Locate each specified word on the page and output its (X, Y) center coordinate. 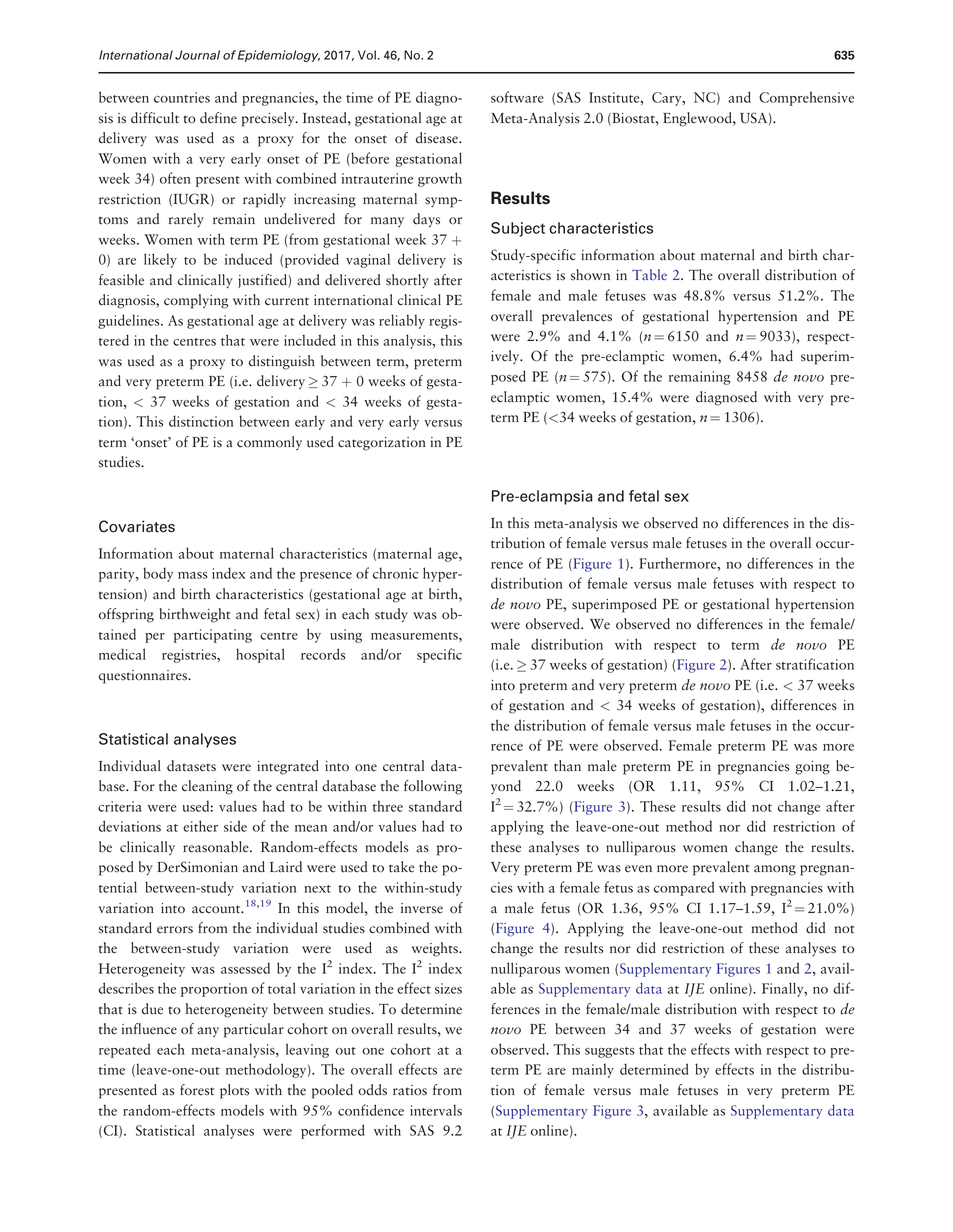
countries (182, 97)
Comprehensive (806, 98)
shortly (407, 281)
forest (197, 1090)
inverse (422, 908)
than (567, 766)
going (812, 768)
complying (196, 301)
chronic (395, 573)
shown (590, 275)
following (433, 787)
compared (684, 888)
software (517, 97)
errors (175, 930)
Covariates (137, 526)
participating (213, 636)
